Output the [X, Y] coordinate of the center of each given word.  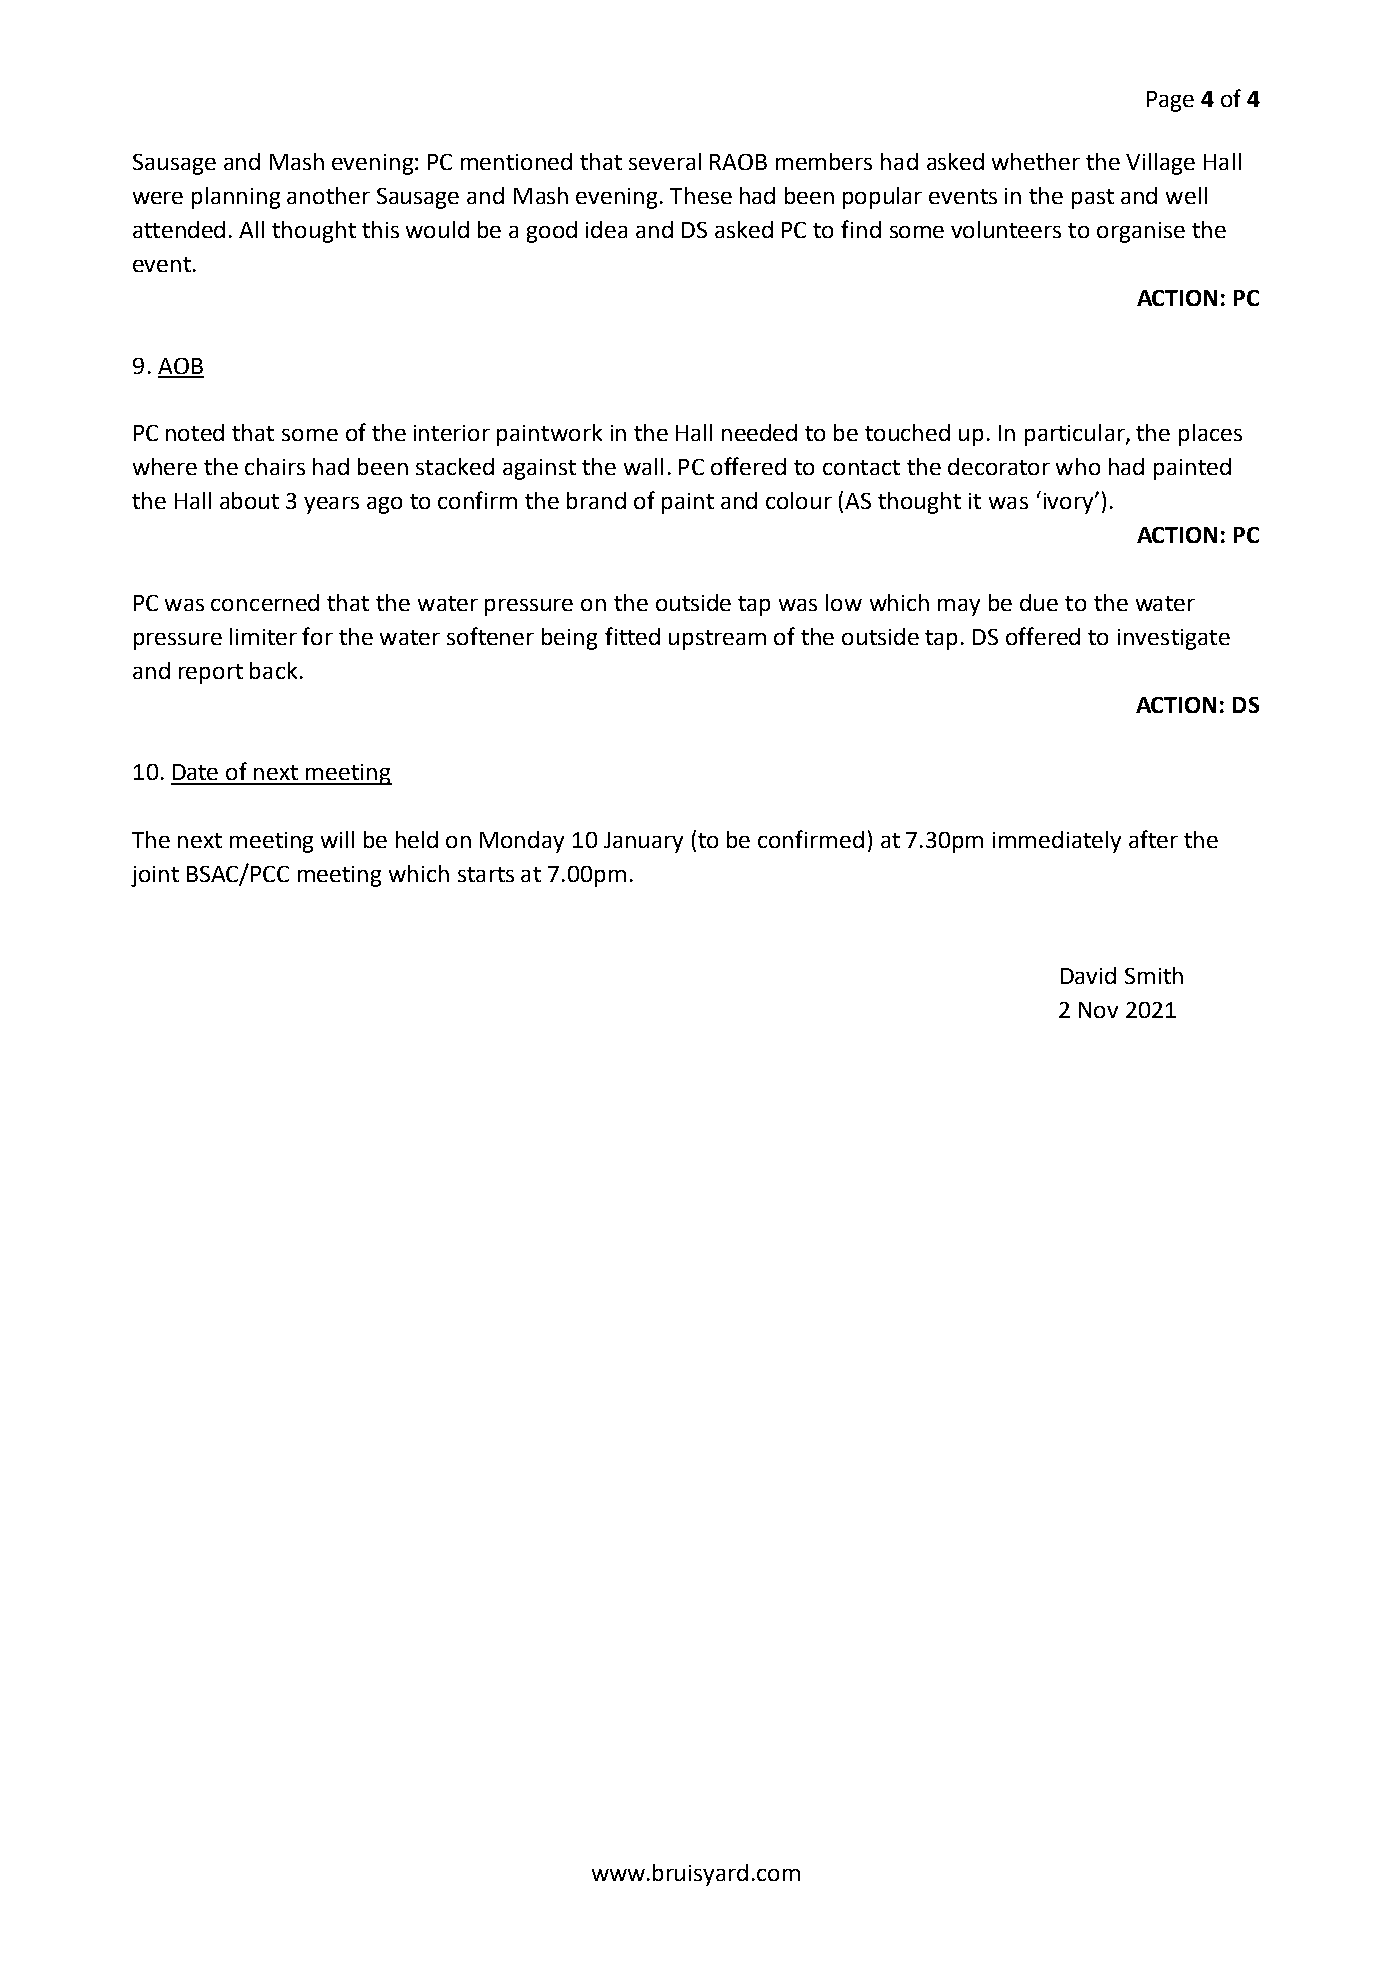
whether [1036, 161]
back [273, 670]
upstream [717, 640]
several [665, 161]
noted [195, 432]
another [328, 195]
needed [759, 432]
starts [486, 874]
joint [155, 876]
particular [1076, 435]
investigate [1174, 639]
